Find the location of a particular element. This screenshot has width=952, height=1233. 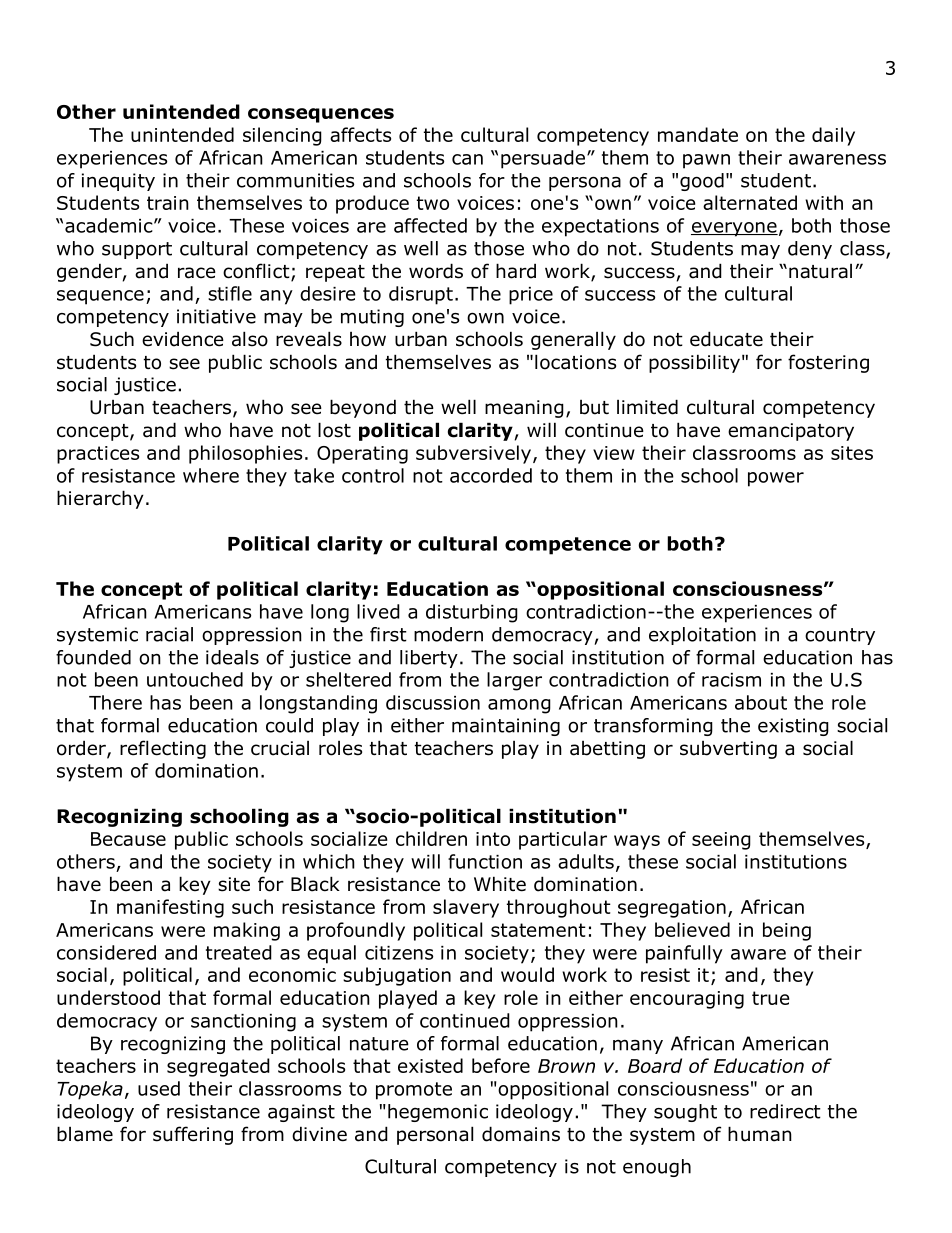

human is located at coordinates (760, 1134).
